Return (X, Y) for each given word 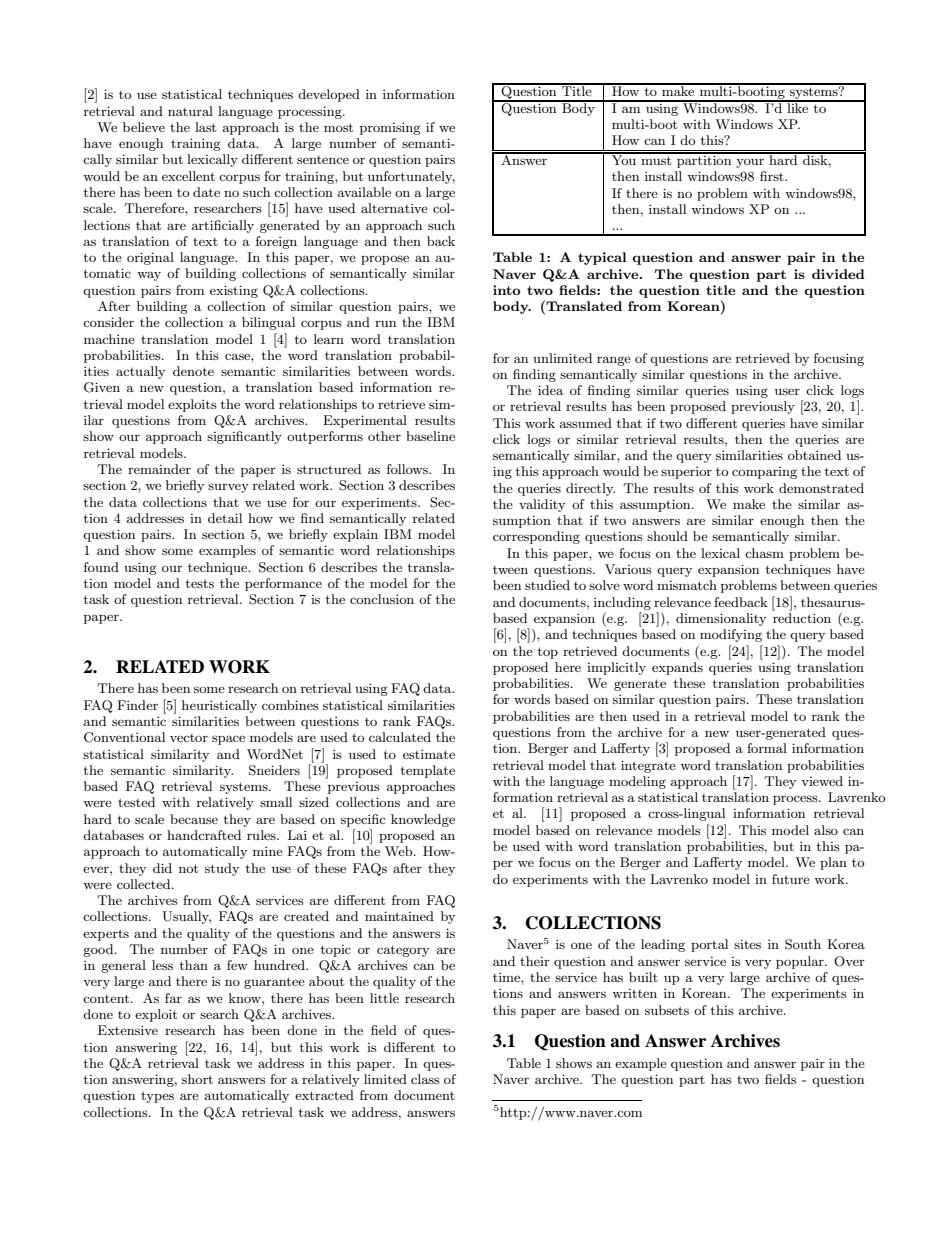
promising (390, 129)
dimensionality (721, 619)
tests (200, 583)
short (197, 1079)
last (205, 127)
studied (547, 585)
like (798, 107)
